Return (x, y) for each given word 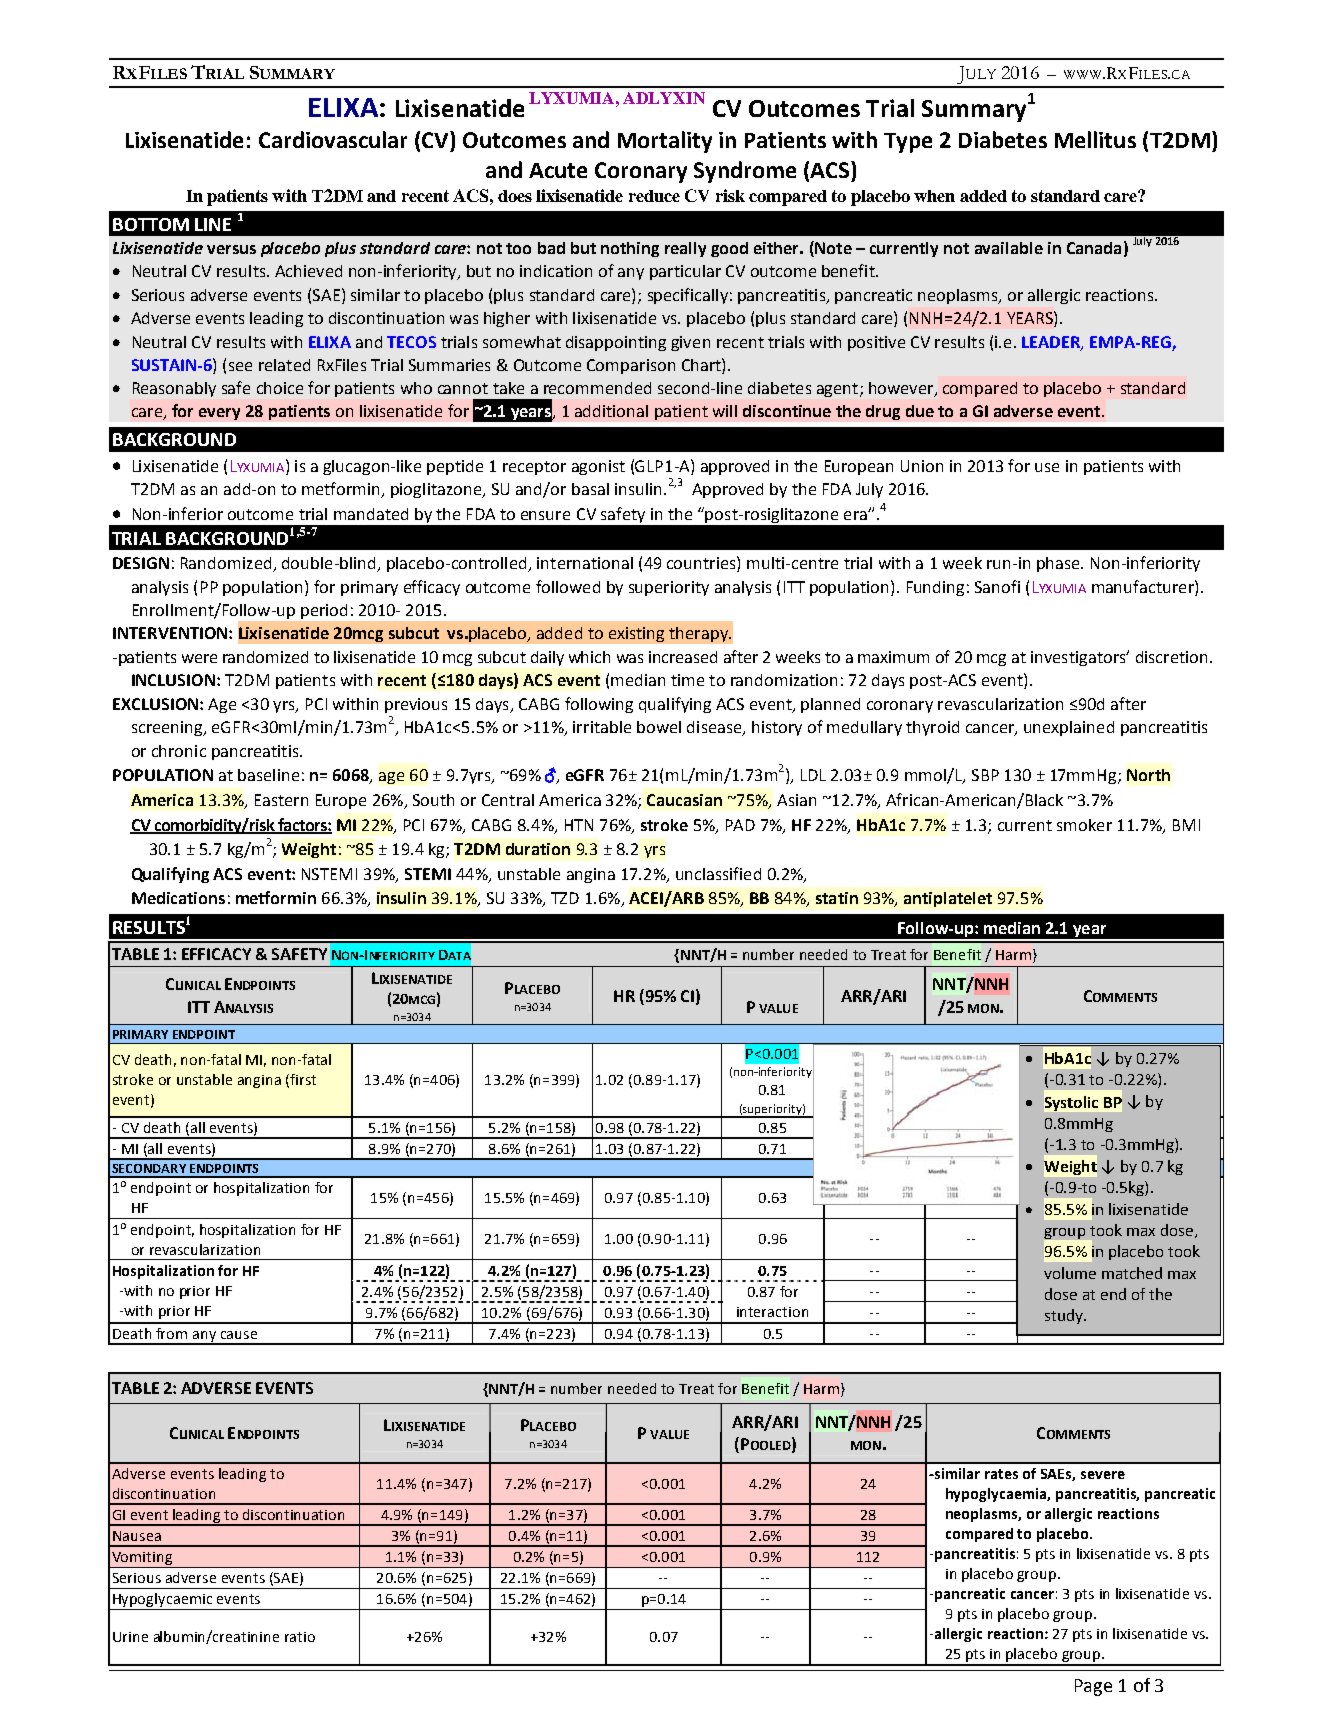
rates (1001, 1474)
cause (239, 1335)
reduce (654, 196)
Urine (130, 1637)
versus (231, 249)
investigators (1079, 658)
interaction (772, 1312)
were (199, 658)
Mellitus (1095, 139)
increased (683, 657)
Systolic (1071, 1103)
